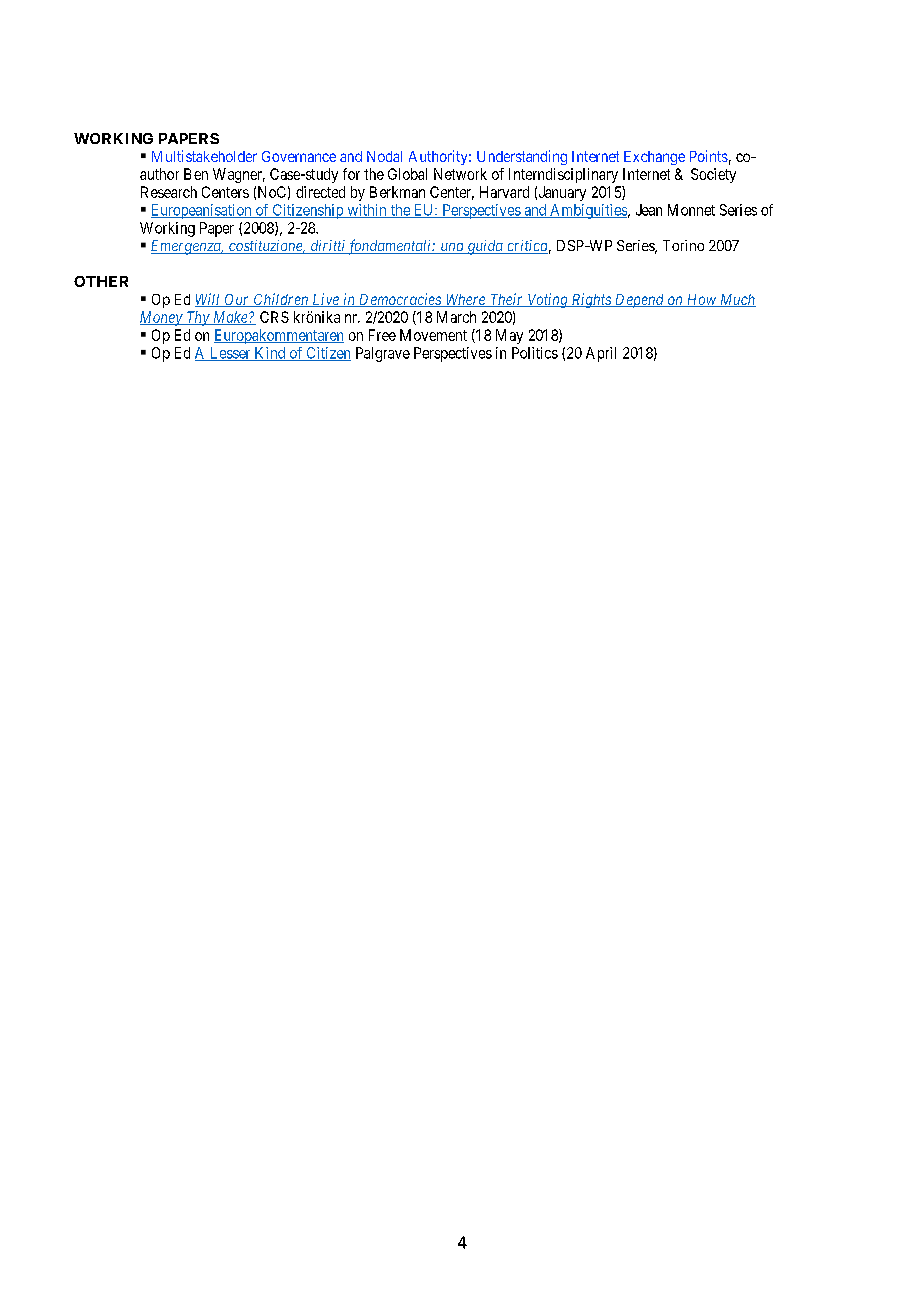 Image resolution: width=924 pixels, height=1308 pixels. Describe the element at coordinates (452, 248) in the screenshot. I see `una` at that location.
